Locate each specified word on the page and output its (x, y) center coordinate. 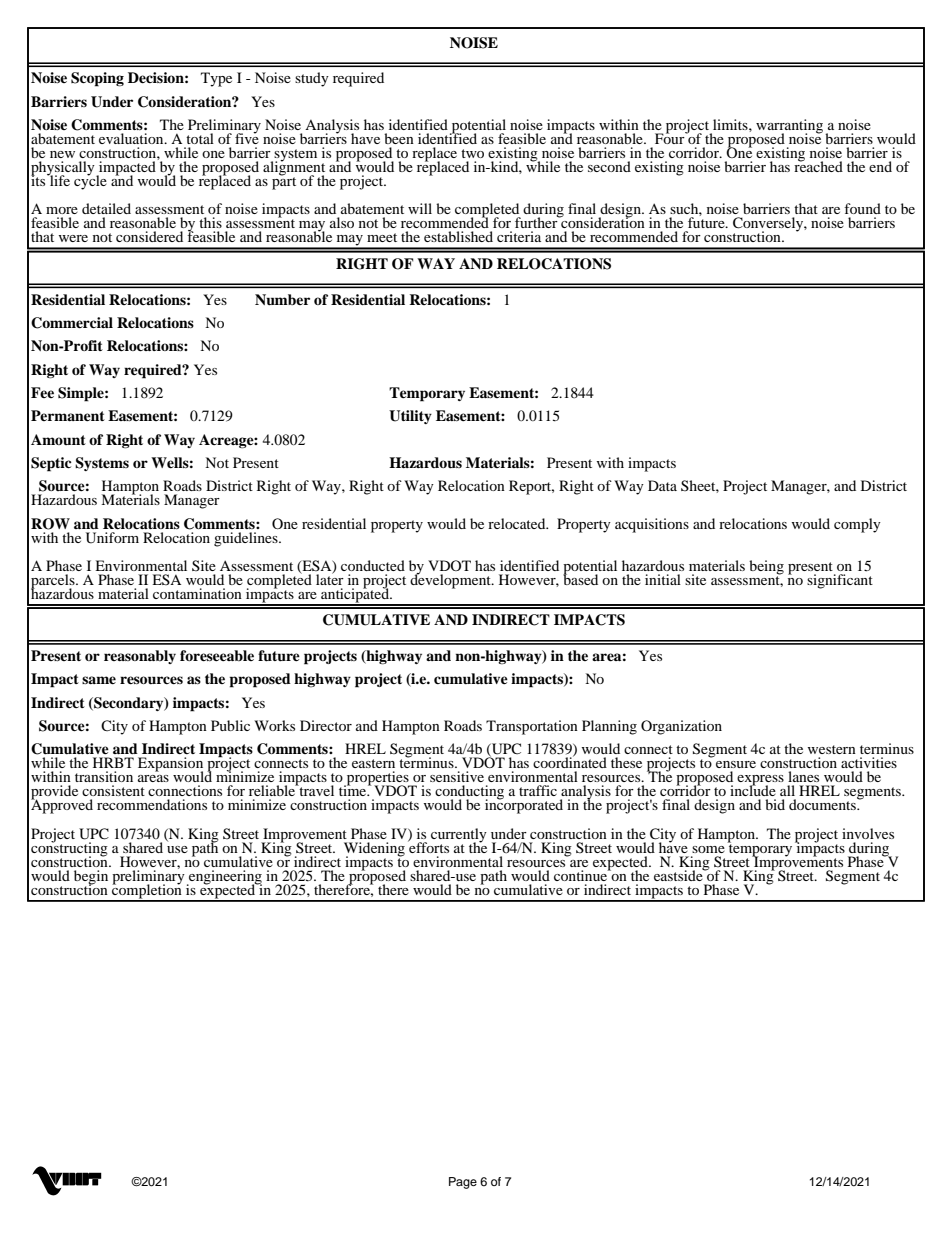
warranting (791, 127)
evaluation (132, 138)
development (451, 580)
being (766, 568)
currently (459, 836)
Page (463, 1183)
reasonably (140, 657)
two (472, 153)
